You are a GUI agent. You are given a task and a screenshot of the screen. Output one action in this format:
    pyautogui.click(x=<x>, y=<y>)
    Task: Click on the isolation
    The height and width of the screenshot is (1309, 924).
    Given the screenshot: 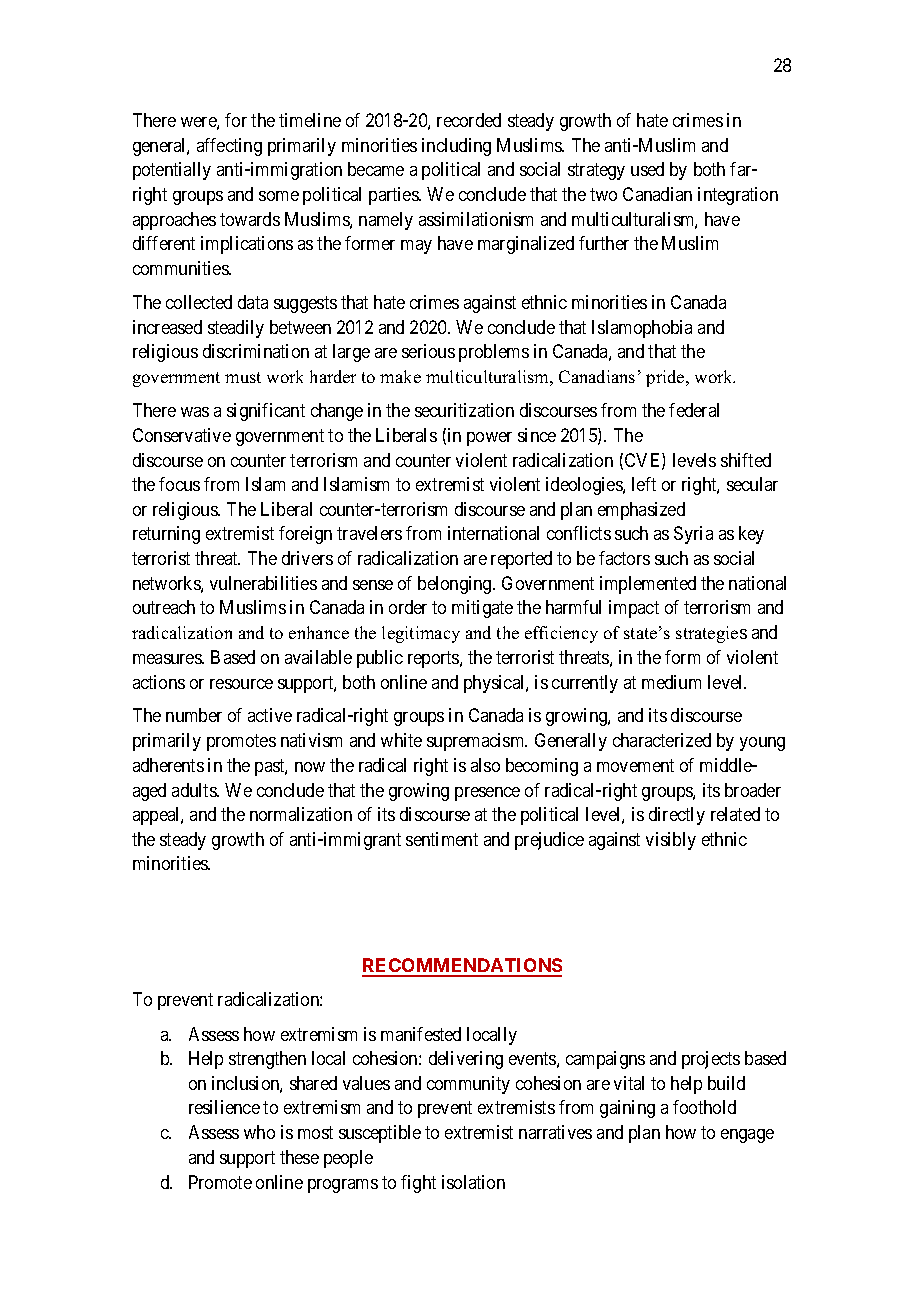 What is the action you would take?
    pyautogui.click(x=473, y=1182)
